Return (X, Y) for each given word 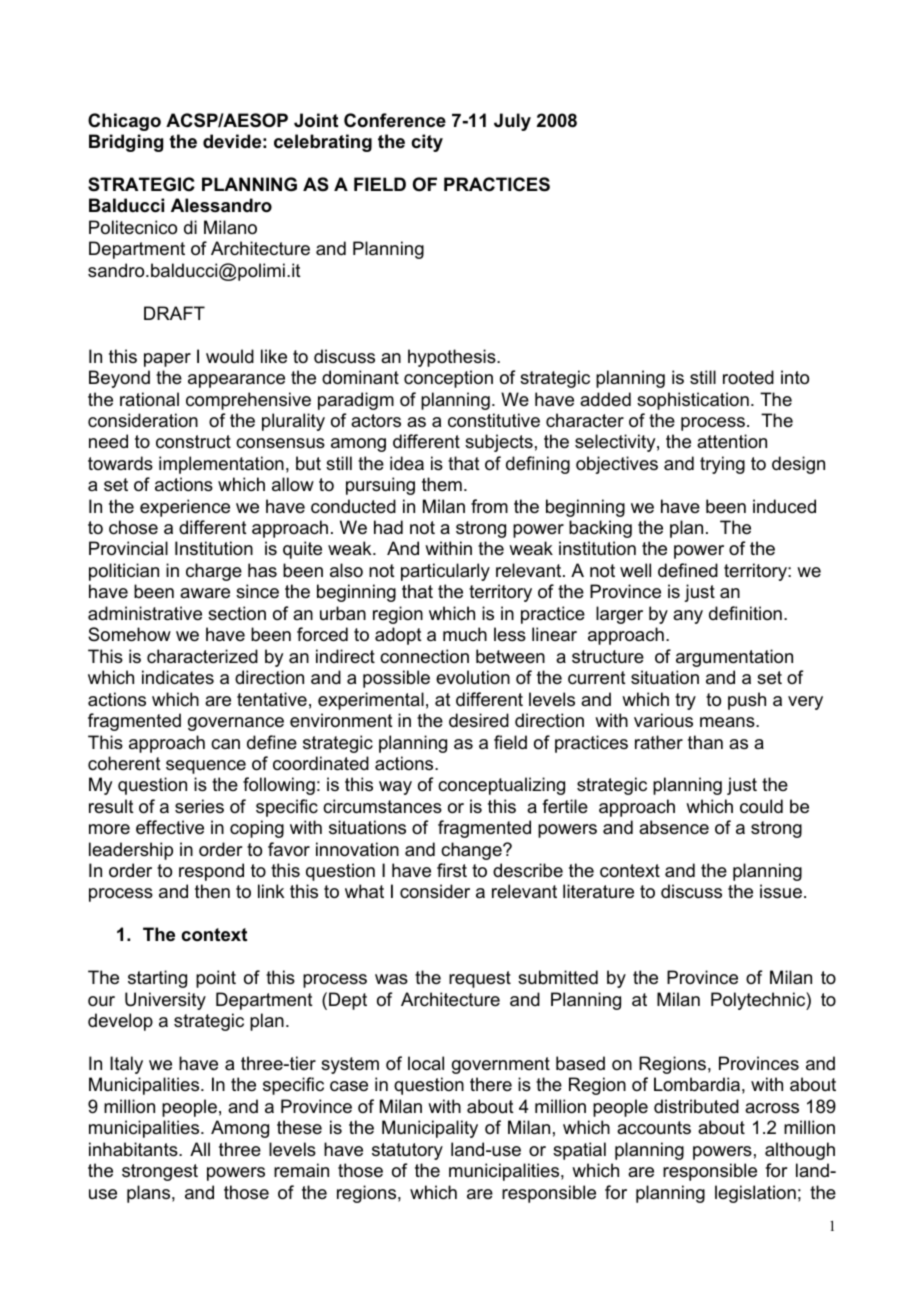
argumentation (734, 658)
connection (424, 656)
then (212, 891)
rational (149, 399)
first (452, 870)
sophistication (693, 401)
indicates (178, 677)
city (427, 143)
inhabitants (134, 1149)
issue (781, 891)
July (512, 122)
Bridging (126, 143)
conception (448, 379)
